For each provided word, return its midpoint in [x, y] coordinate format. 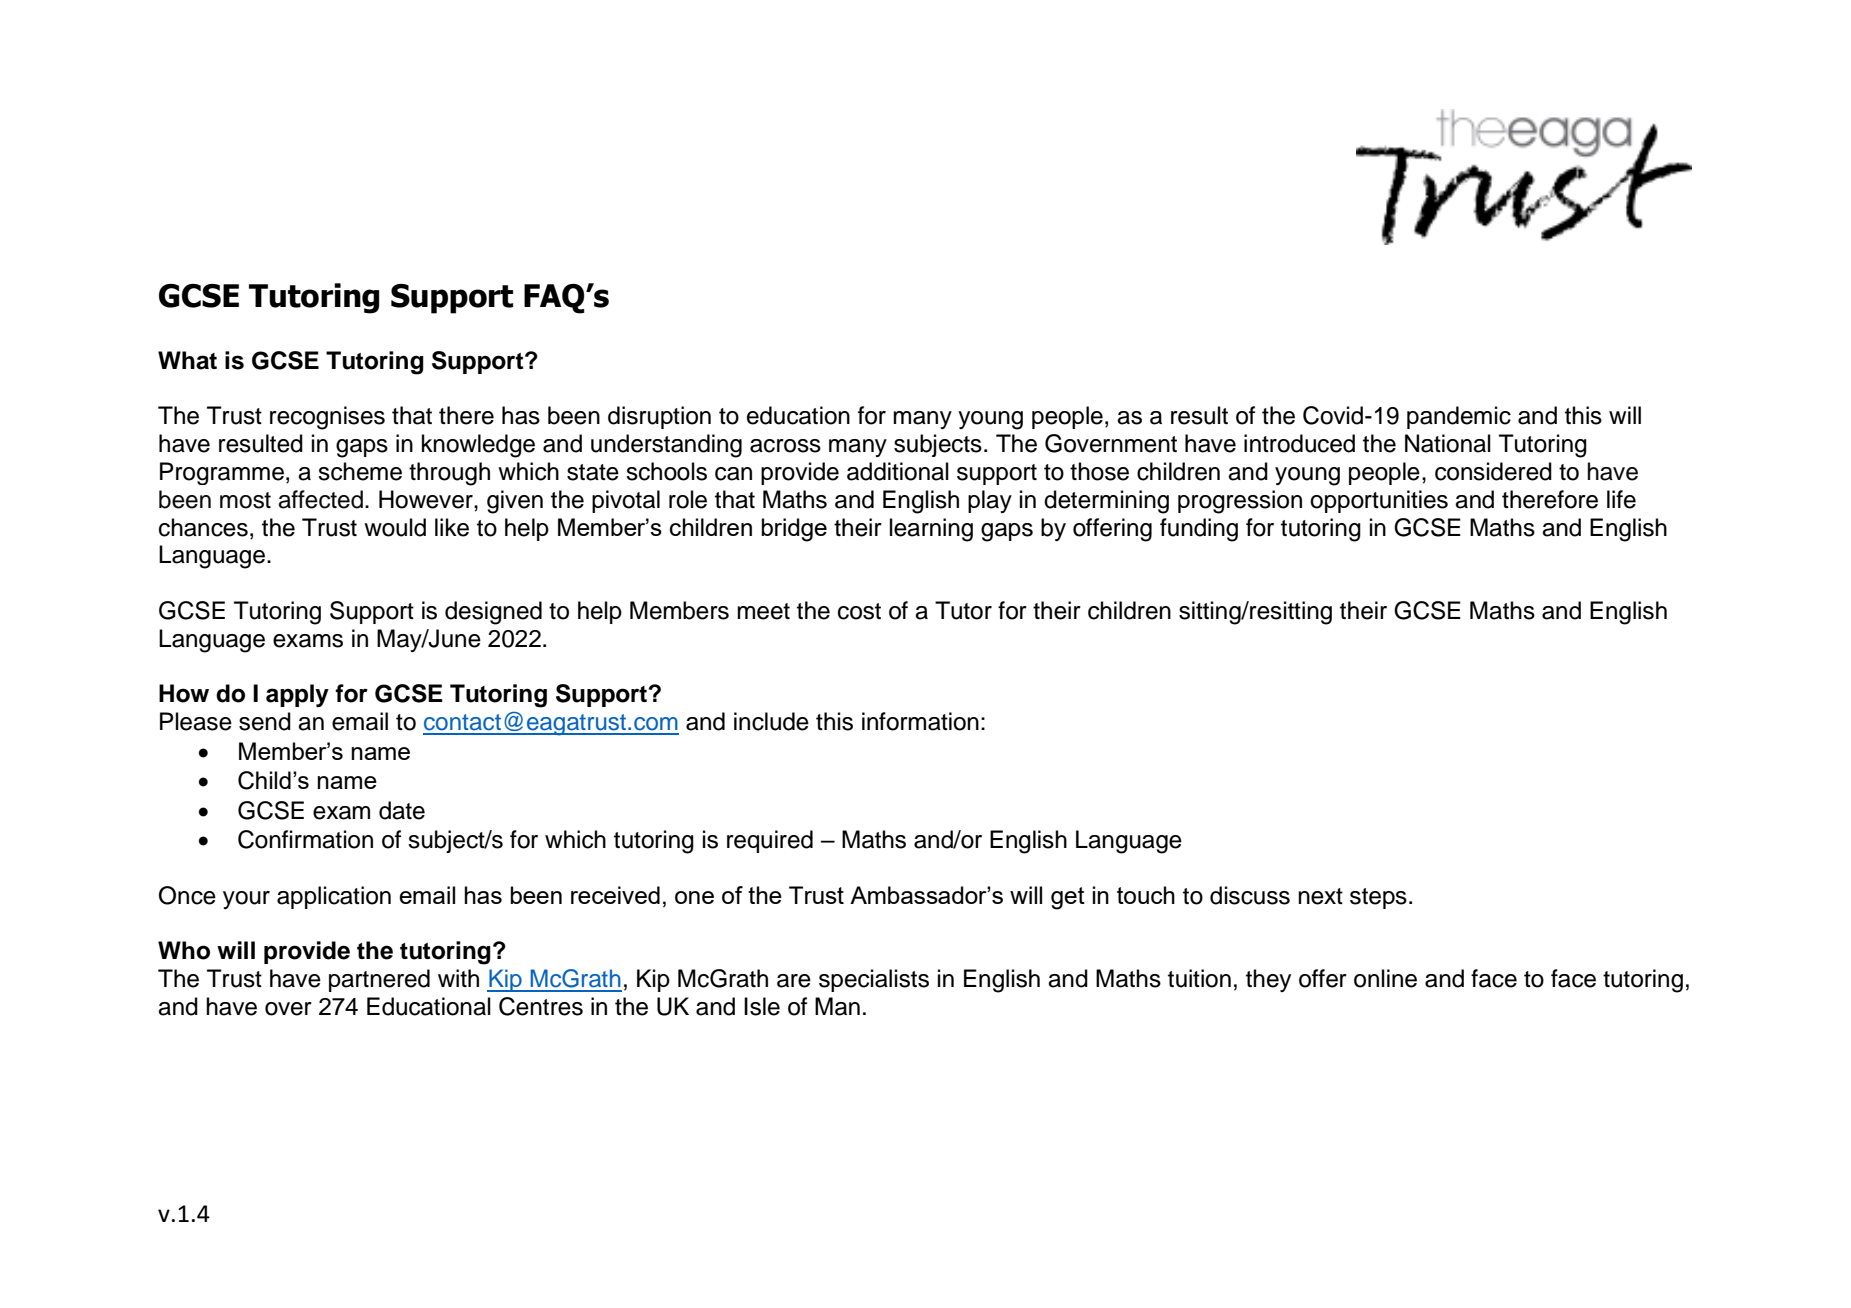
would [395, 527]
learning [931, 530]
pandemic [1459, 417]
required [770, 841]
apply [297, 696]
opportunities [1379, 501]
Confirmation [305, 839]
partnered [379, 980]
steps [1378, 898]
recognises [327, 418]
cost [859, 611]
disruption [659, 417]
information [920, 721]
